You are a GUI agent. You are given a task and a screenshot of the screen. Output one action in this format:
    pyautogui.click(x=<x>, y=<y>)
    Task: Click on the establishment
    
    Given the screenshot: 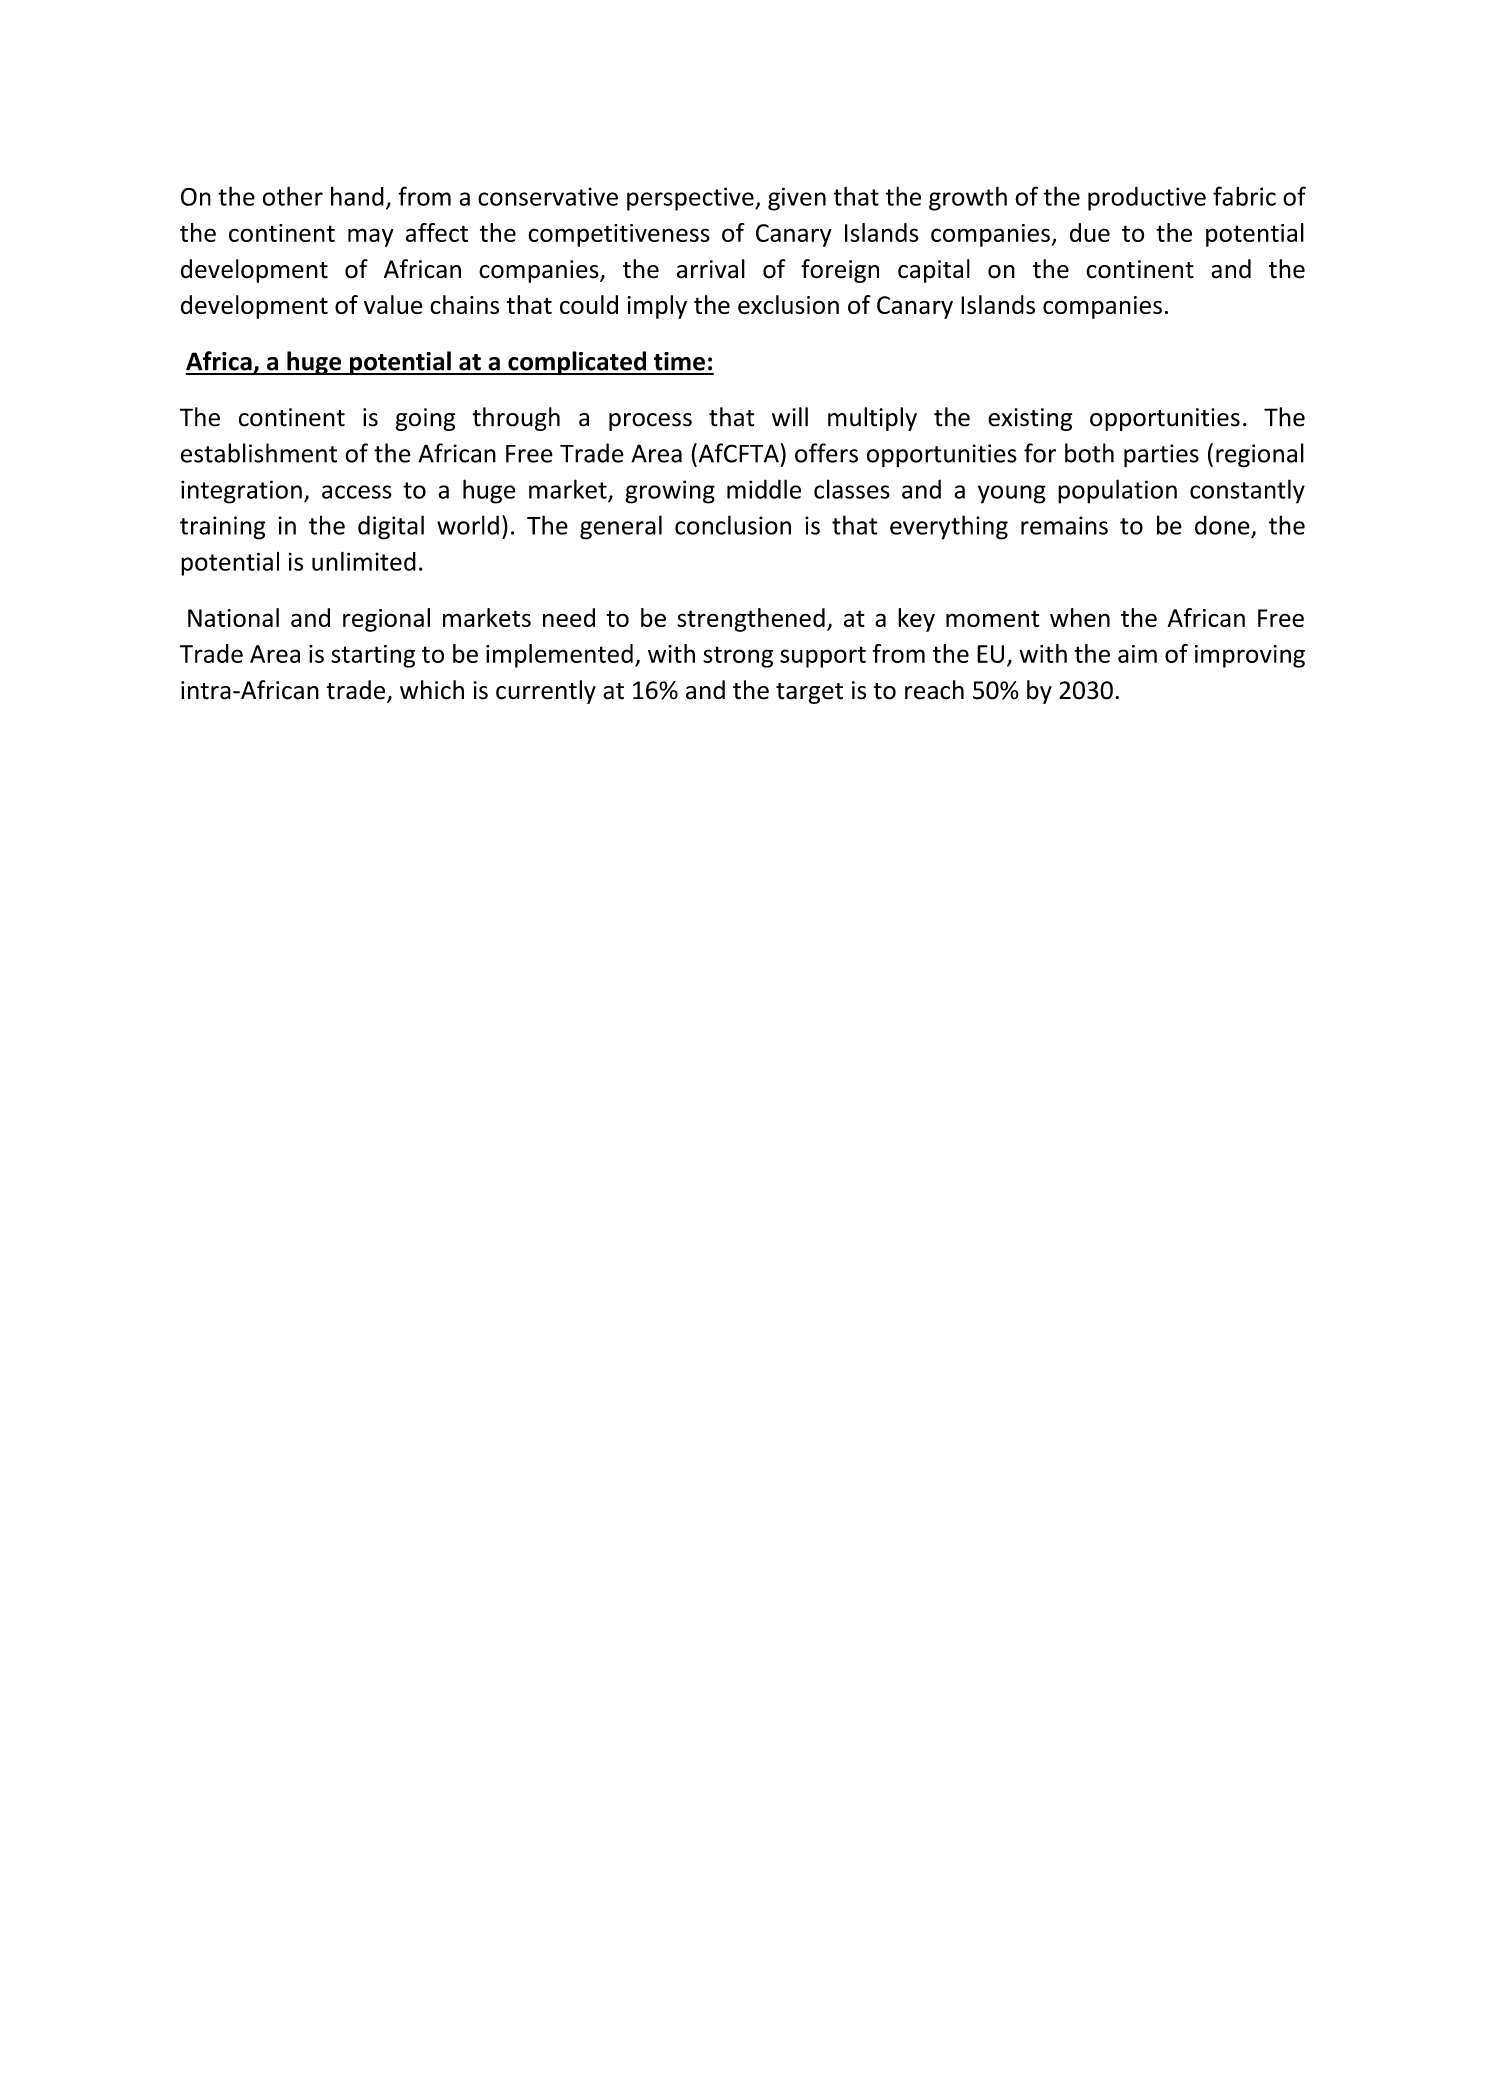 What is the action you would take?
    pyautogui.click(x=259, y=453)
